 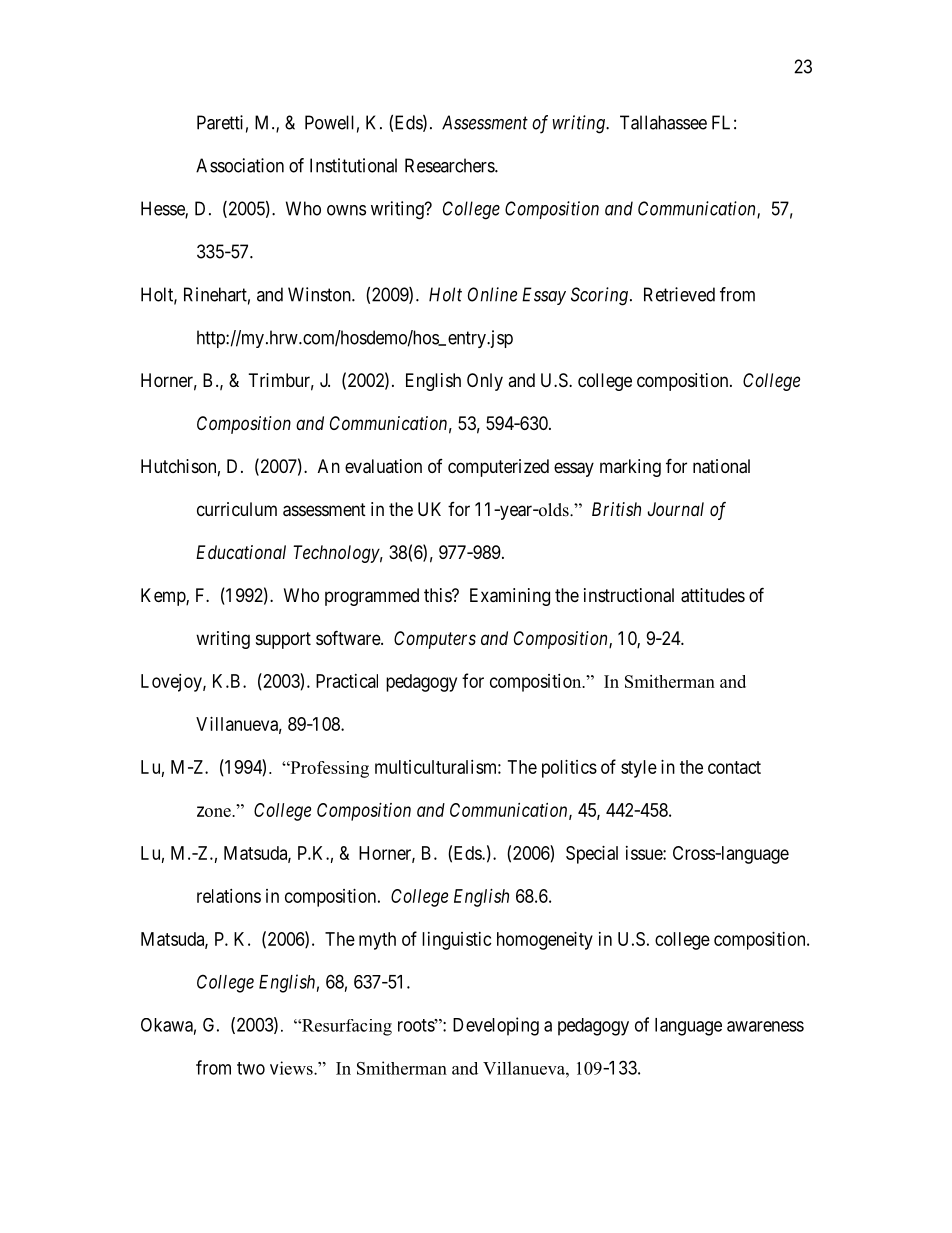 What do you see at coordinates (450, 165) in the screenshot?
I see `Researchers` at bounding box center [450, 165].
